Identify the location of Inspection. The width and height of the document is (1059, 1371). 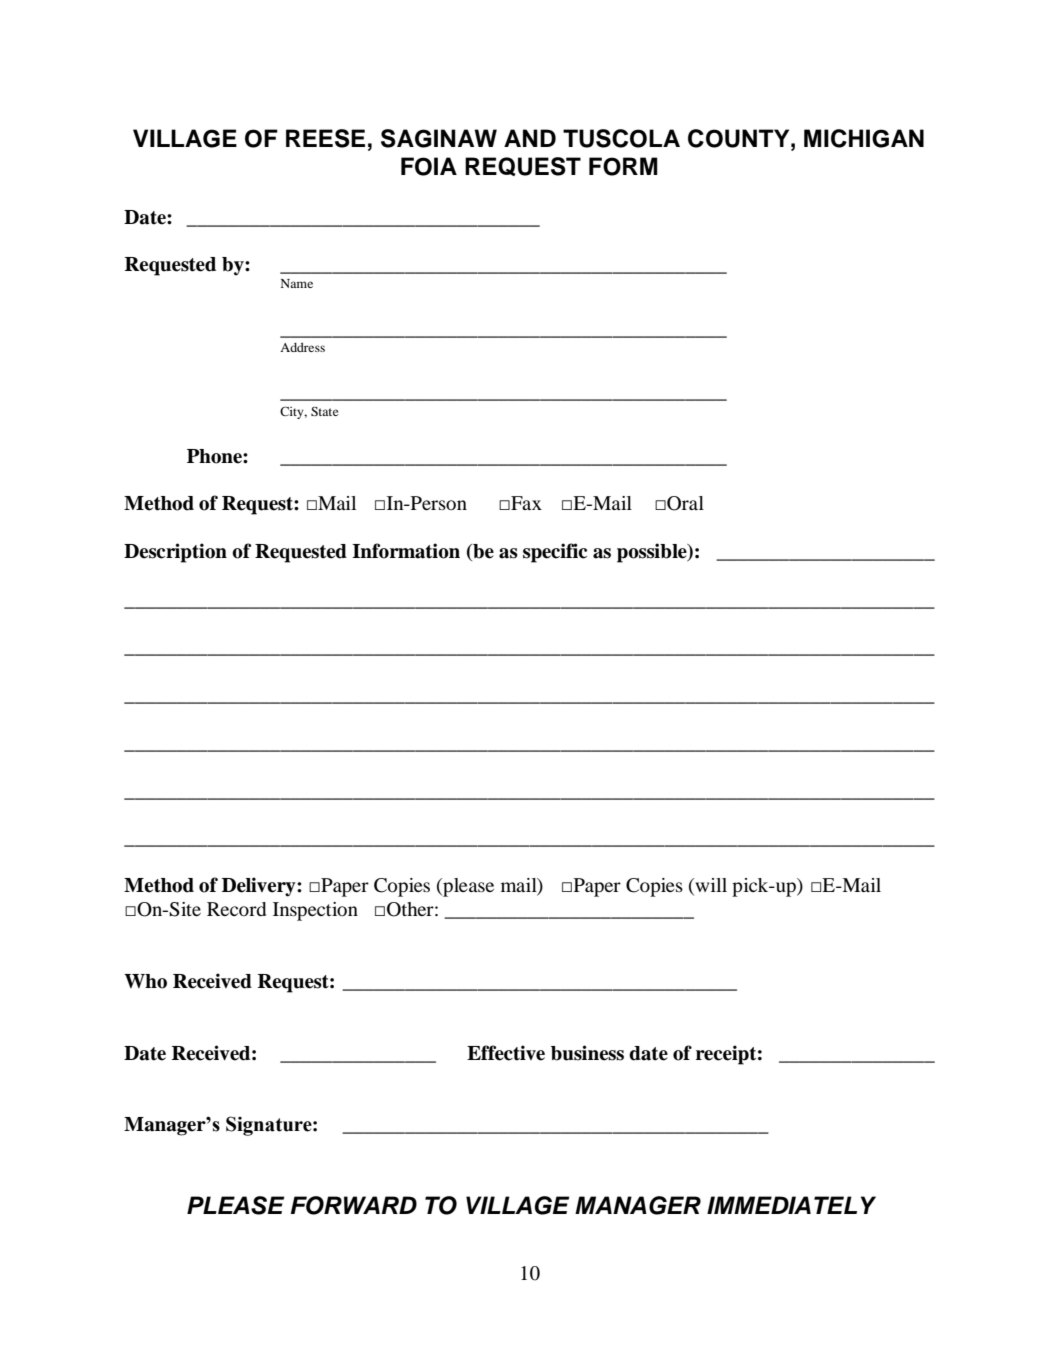
(315, 911).
